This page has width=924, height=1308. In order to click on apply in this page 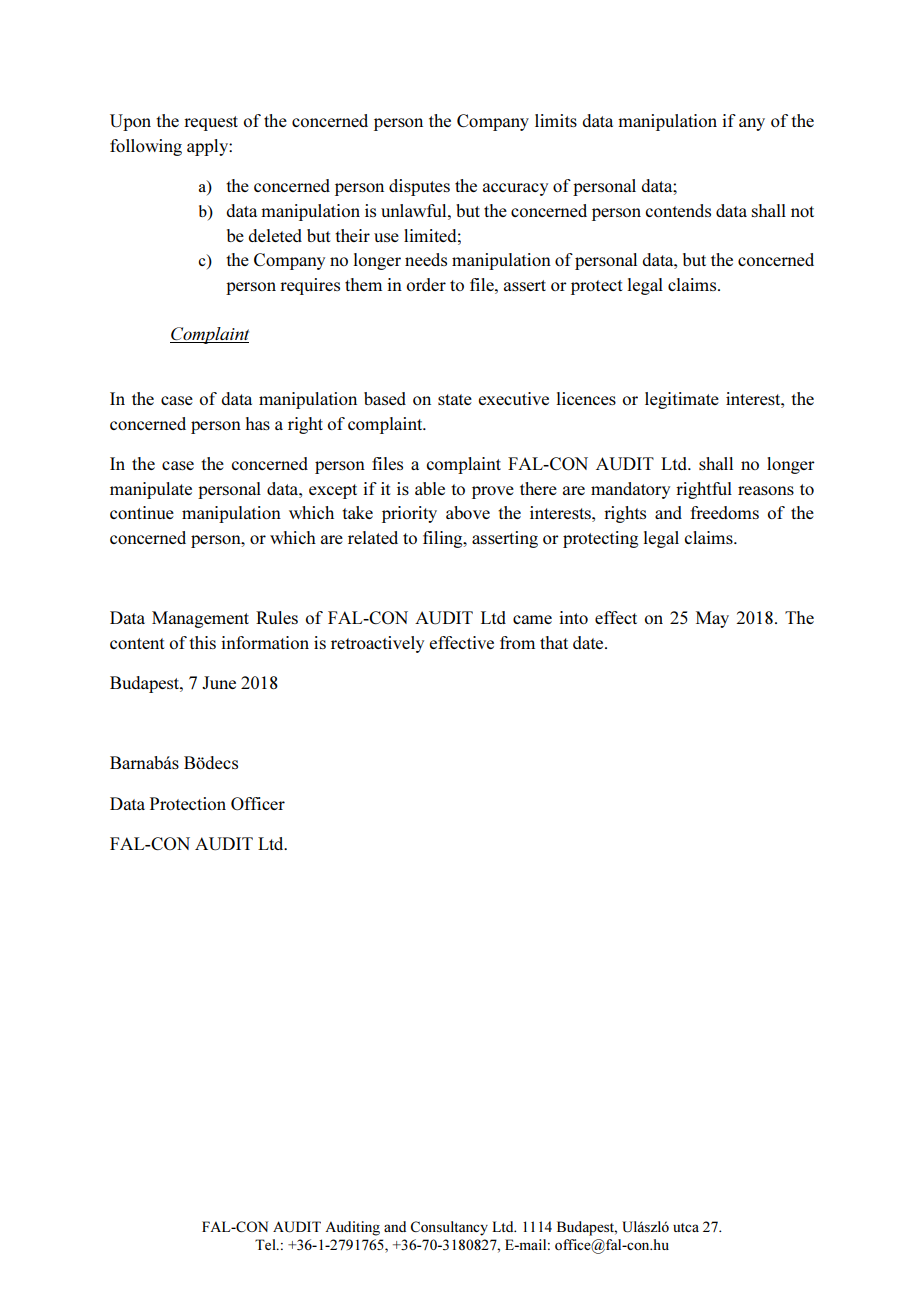, I will do `click(208, 147)`.
